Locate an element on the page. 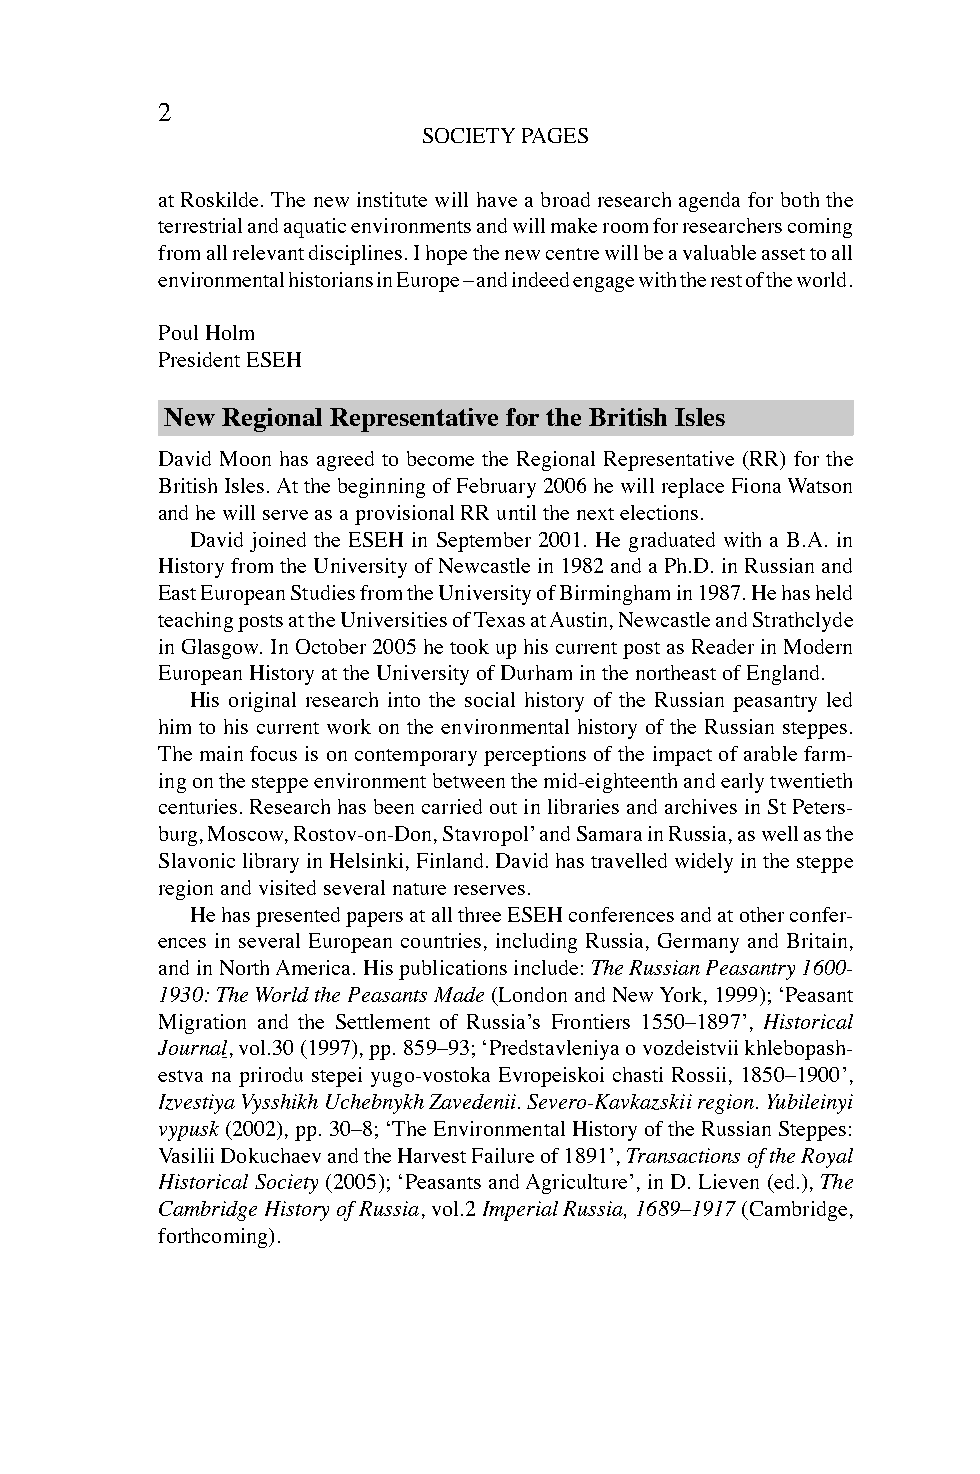 The height and width of the image is (1474, 980). asset is located at coordinates (783, 254).
